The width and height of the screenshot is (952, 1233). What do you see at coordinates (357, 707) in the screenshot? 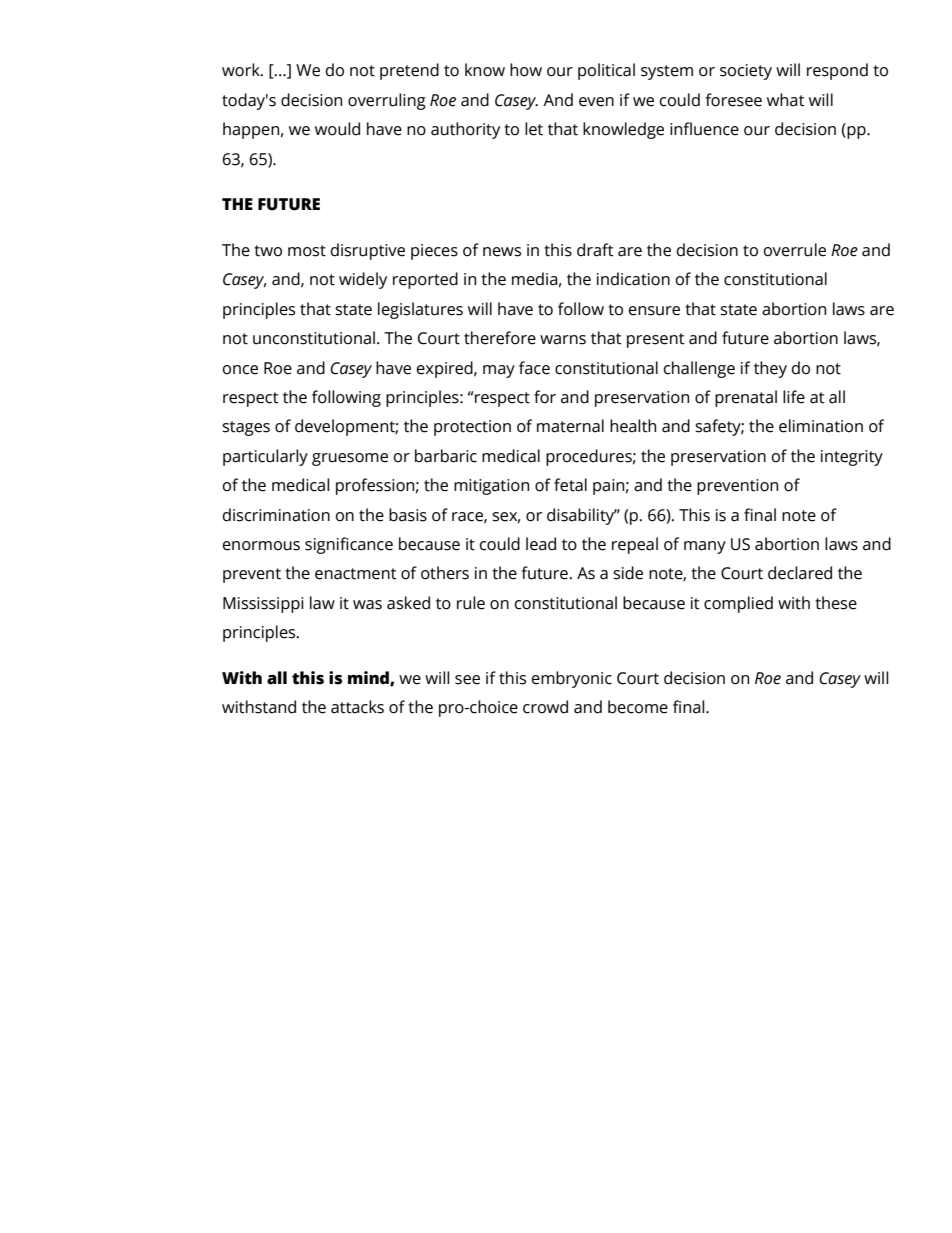
I see `attacks` at bounding box center [357, 707].
